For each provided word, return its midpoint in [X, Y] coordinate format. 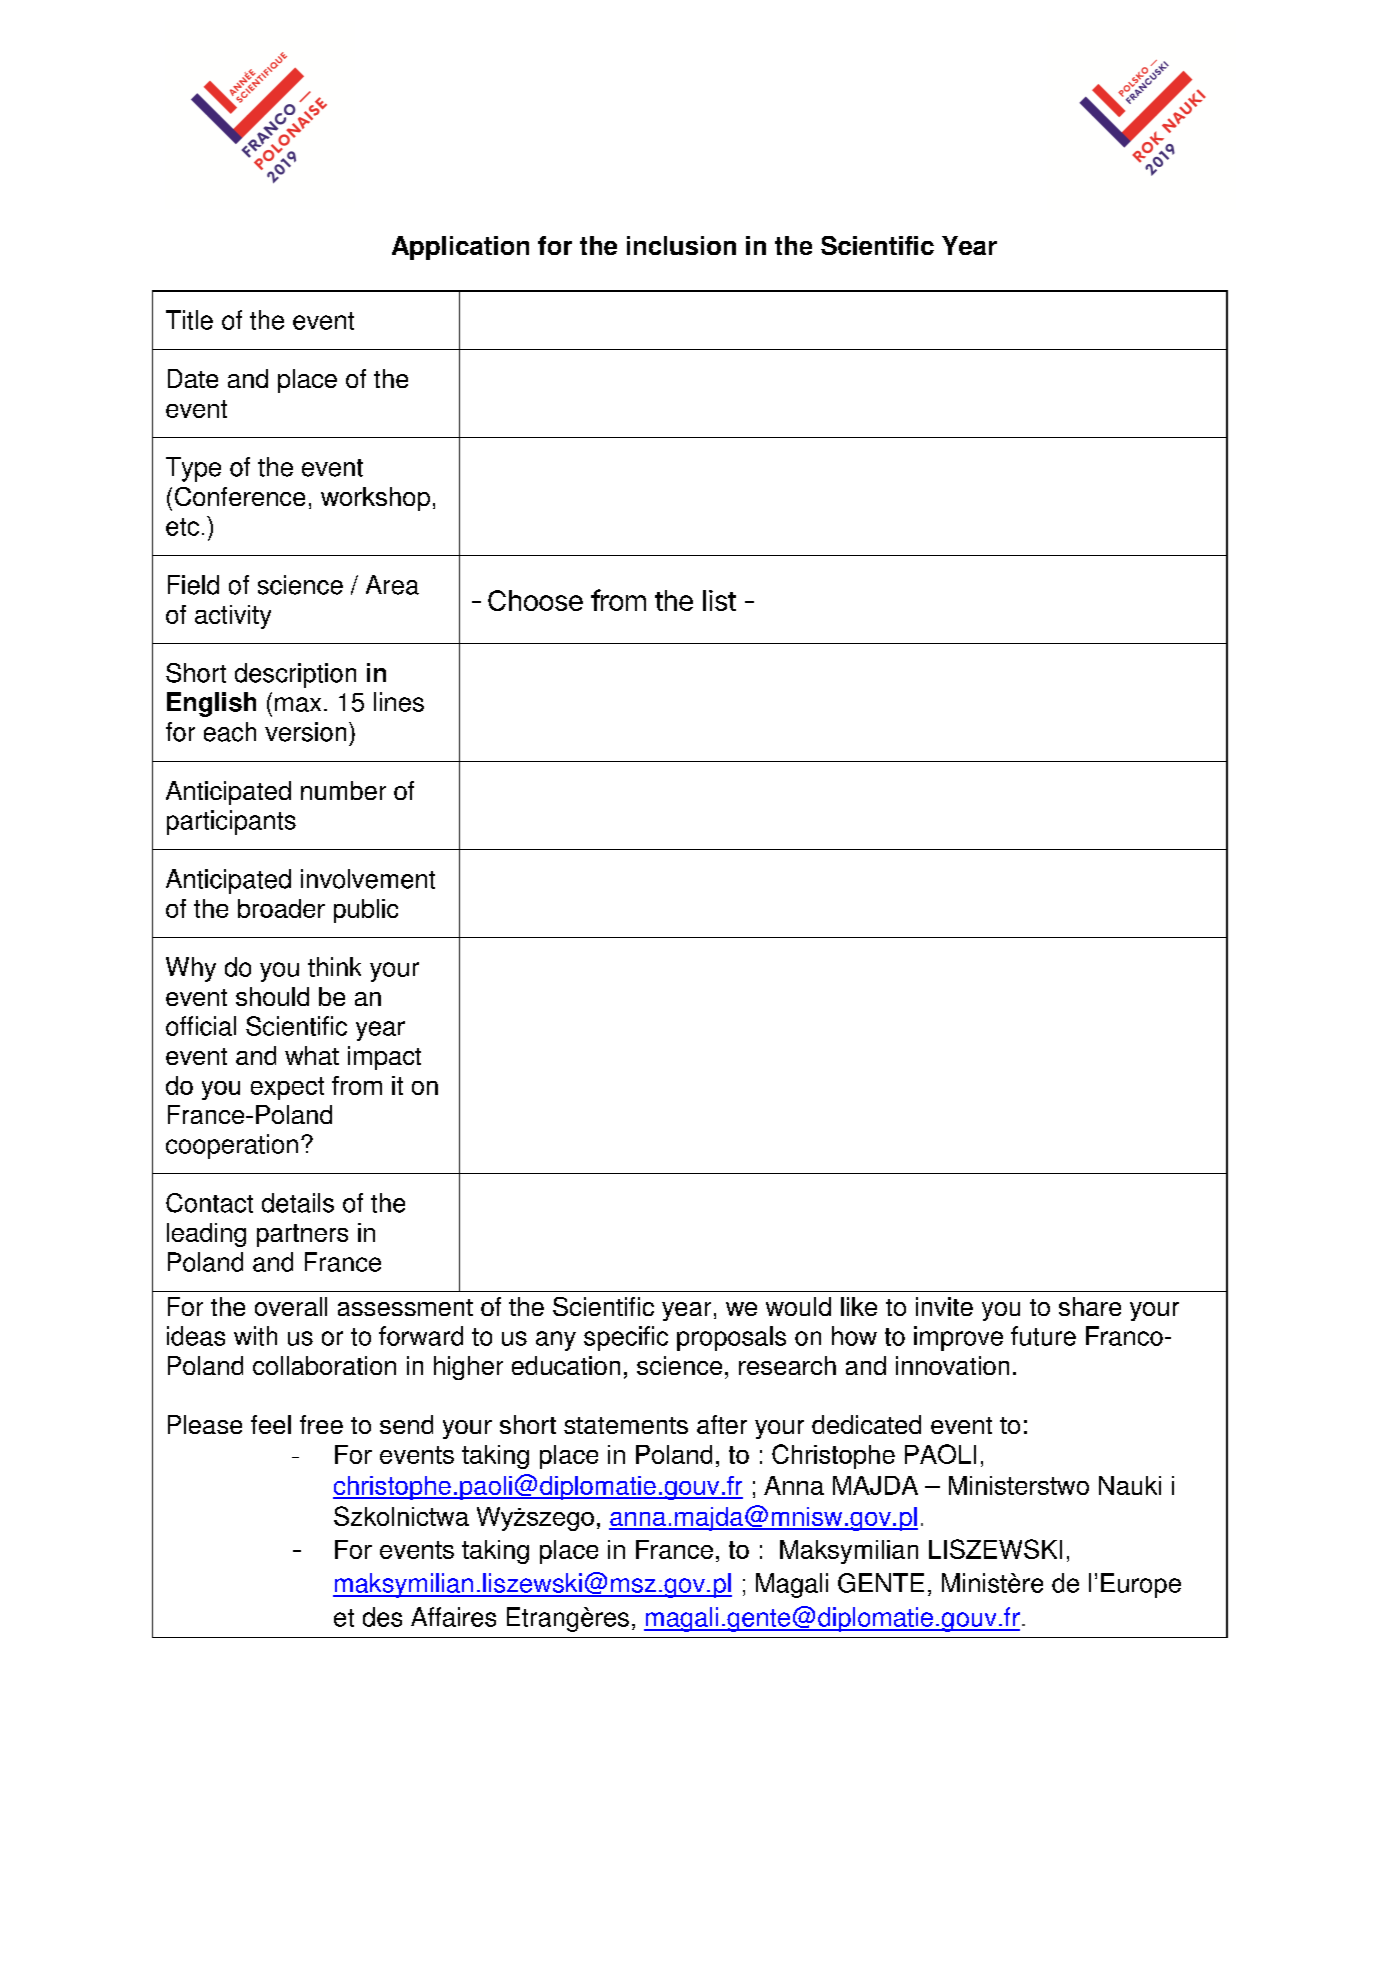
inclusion [681, 245]
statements [626, 1425]
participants [231, 822]
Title [189, 320]
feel [271, 1424]
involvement [368, 879]
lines [399, 702]
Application [460, 248]
